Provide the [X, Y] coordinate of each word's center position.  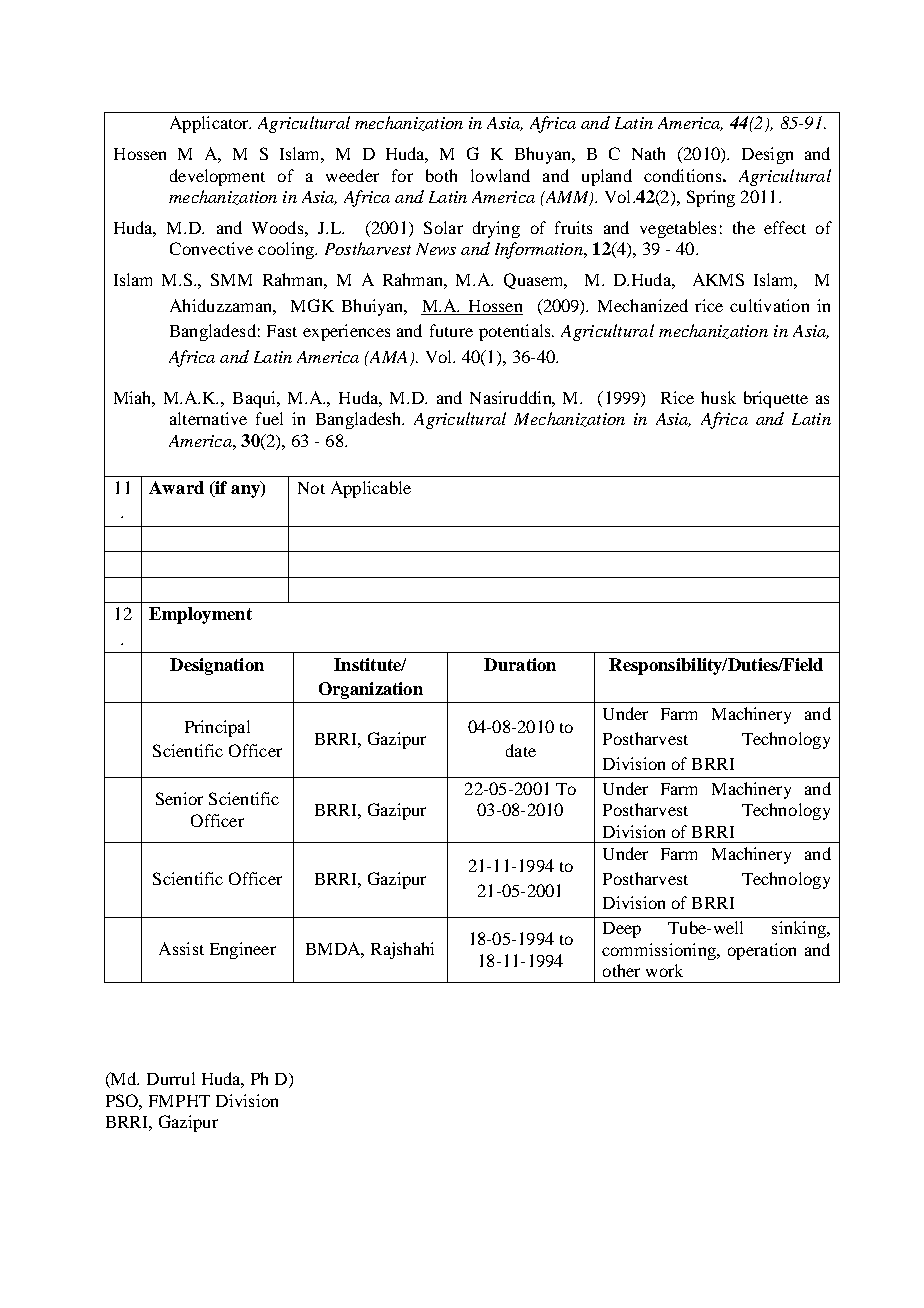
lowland [500, 175]
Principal [217, 728]
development [217, 177]
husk [718, 397]
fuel [269, 418]
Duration [520, 664]
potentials [516, 332]
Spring [711, 198]
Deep [622, 930]
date [521, 750]
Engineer [243, 950]
